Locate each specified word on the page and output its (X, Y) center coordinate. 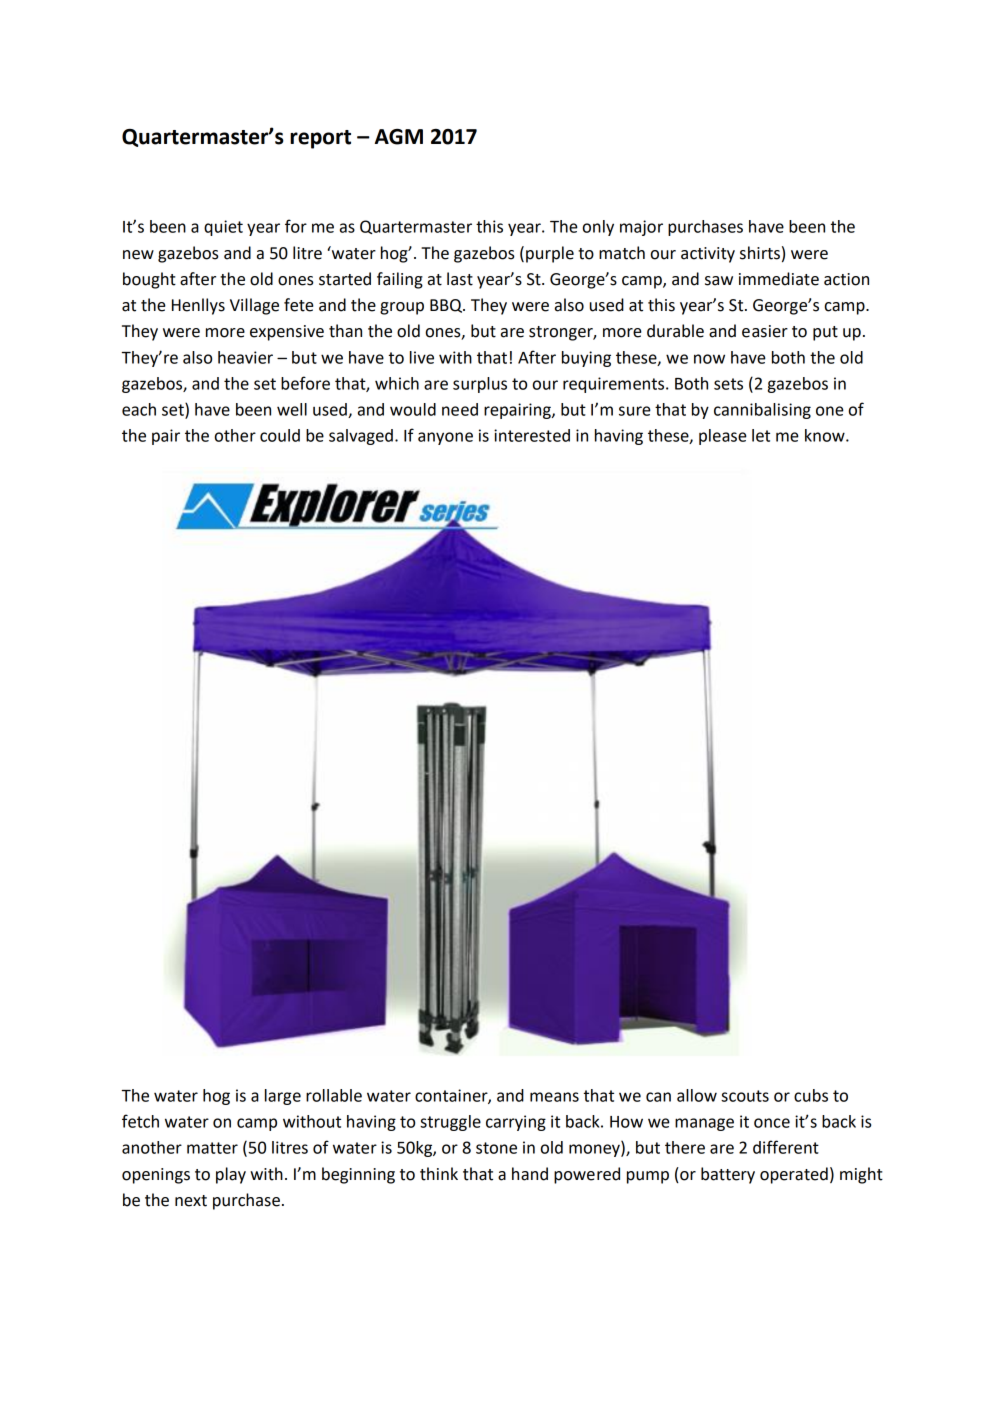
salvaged (361, 437)
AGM (399, 137)
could (280, 435)
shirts (760, 253)
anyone (445, 438)
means (554, 1097)
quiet (223, 228)
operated (794, 1175)
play (231, 1175)
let (761, 435)
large (283, 1097)
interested (532, 435)
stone (496, 1148)
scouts (745, 1096)
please (723, 437)
